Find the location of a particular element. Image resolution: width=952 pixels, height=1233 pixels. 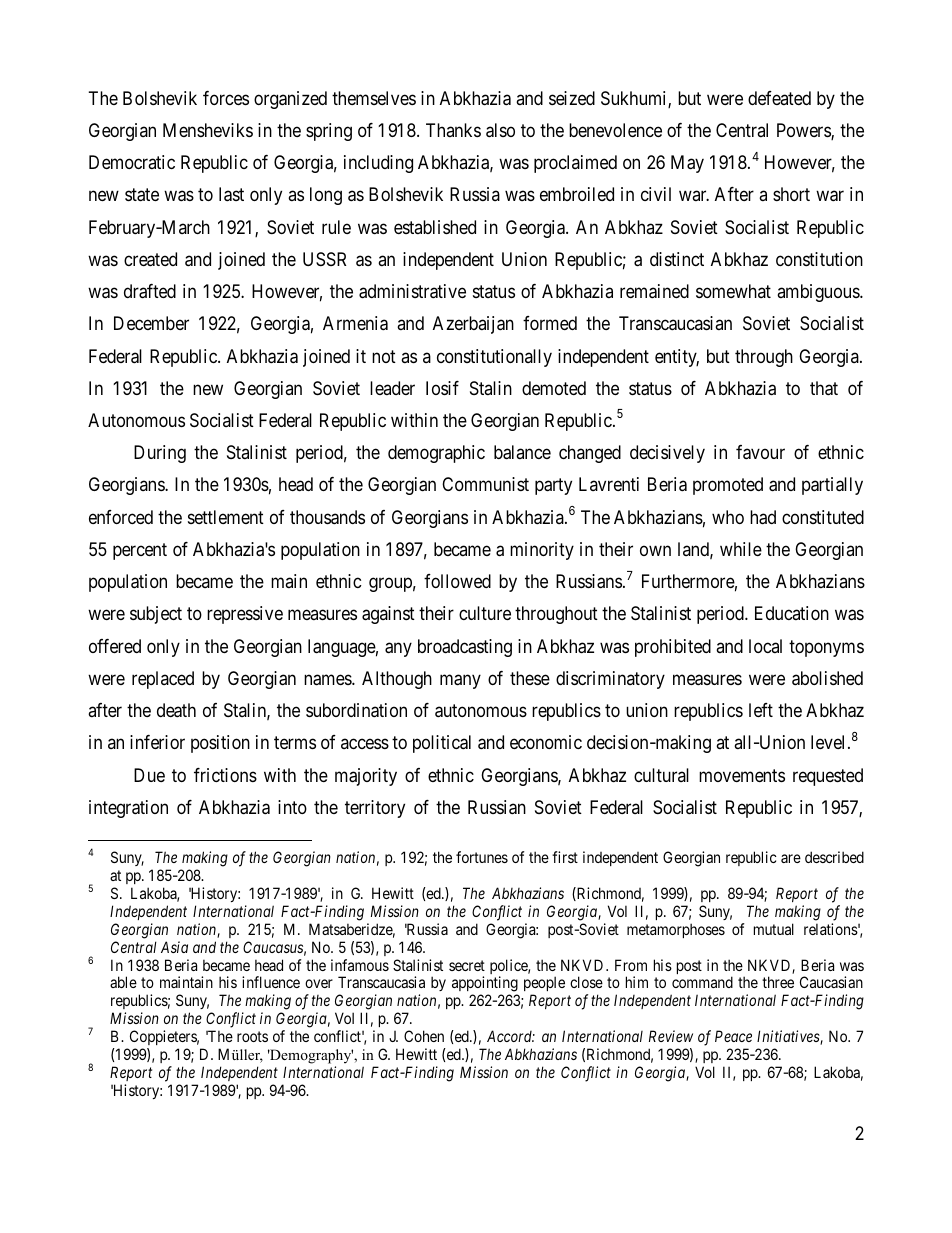

influence is located at coordinates (271, 982).
